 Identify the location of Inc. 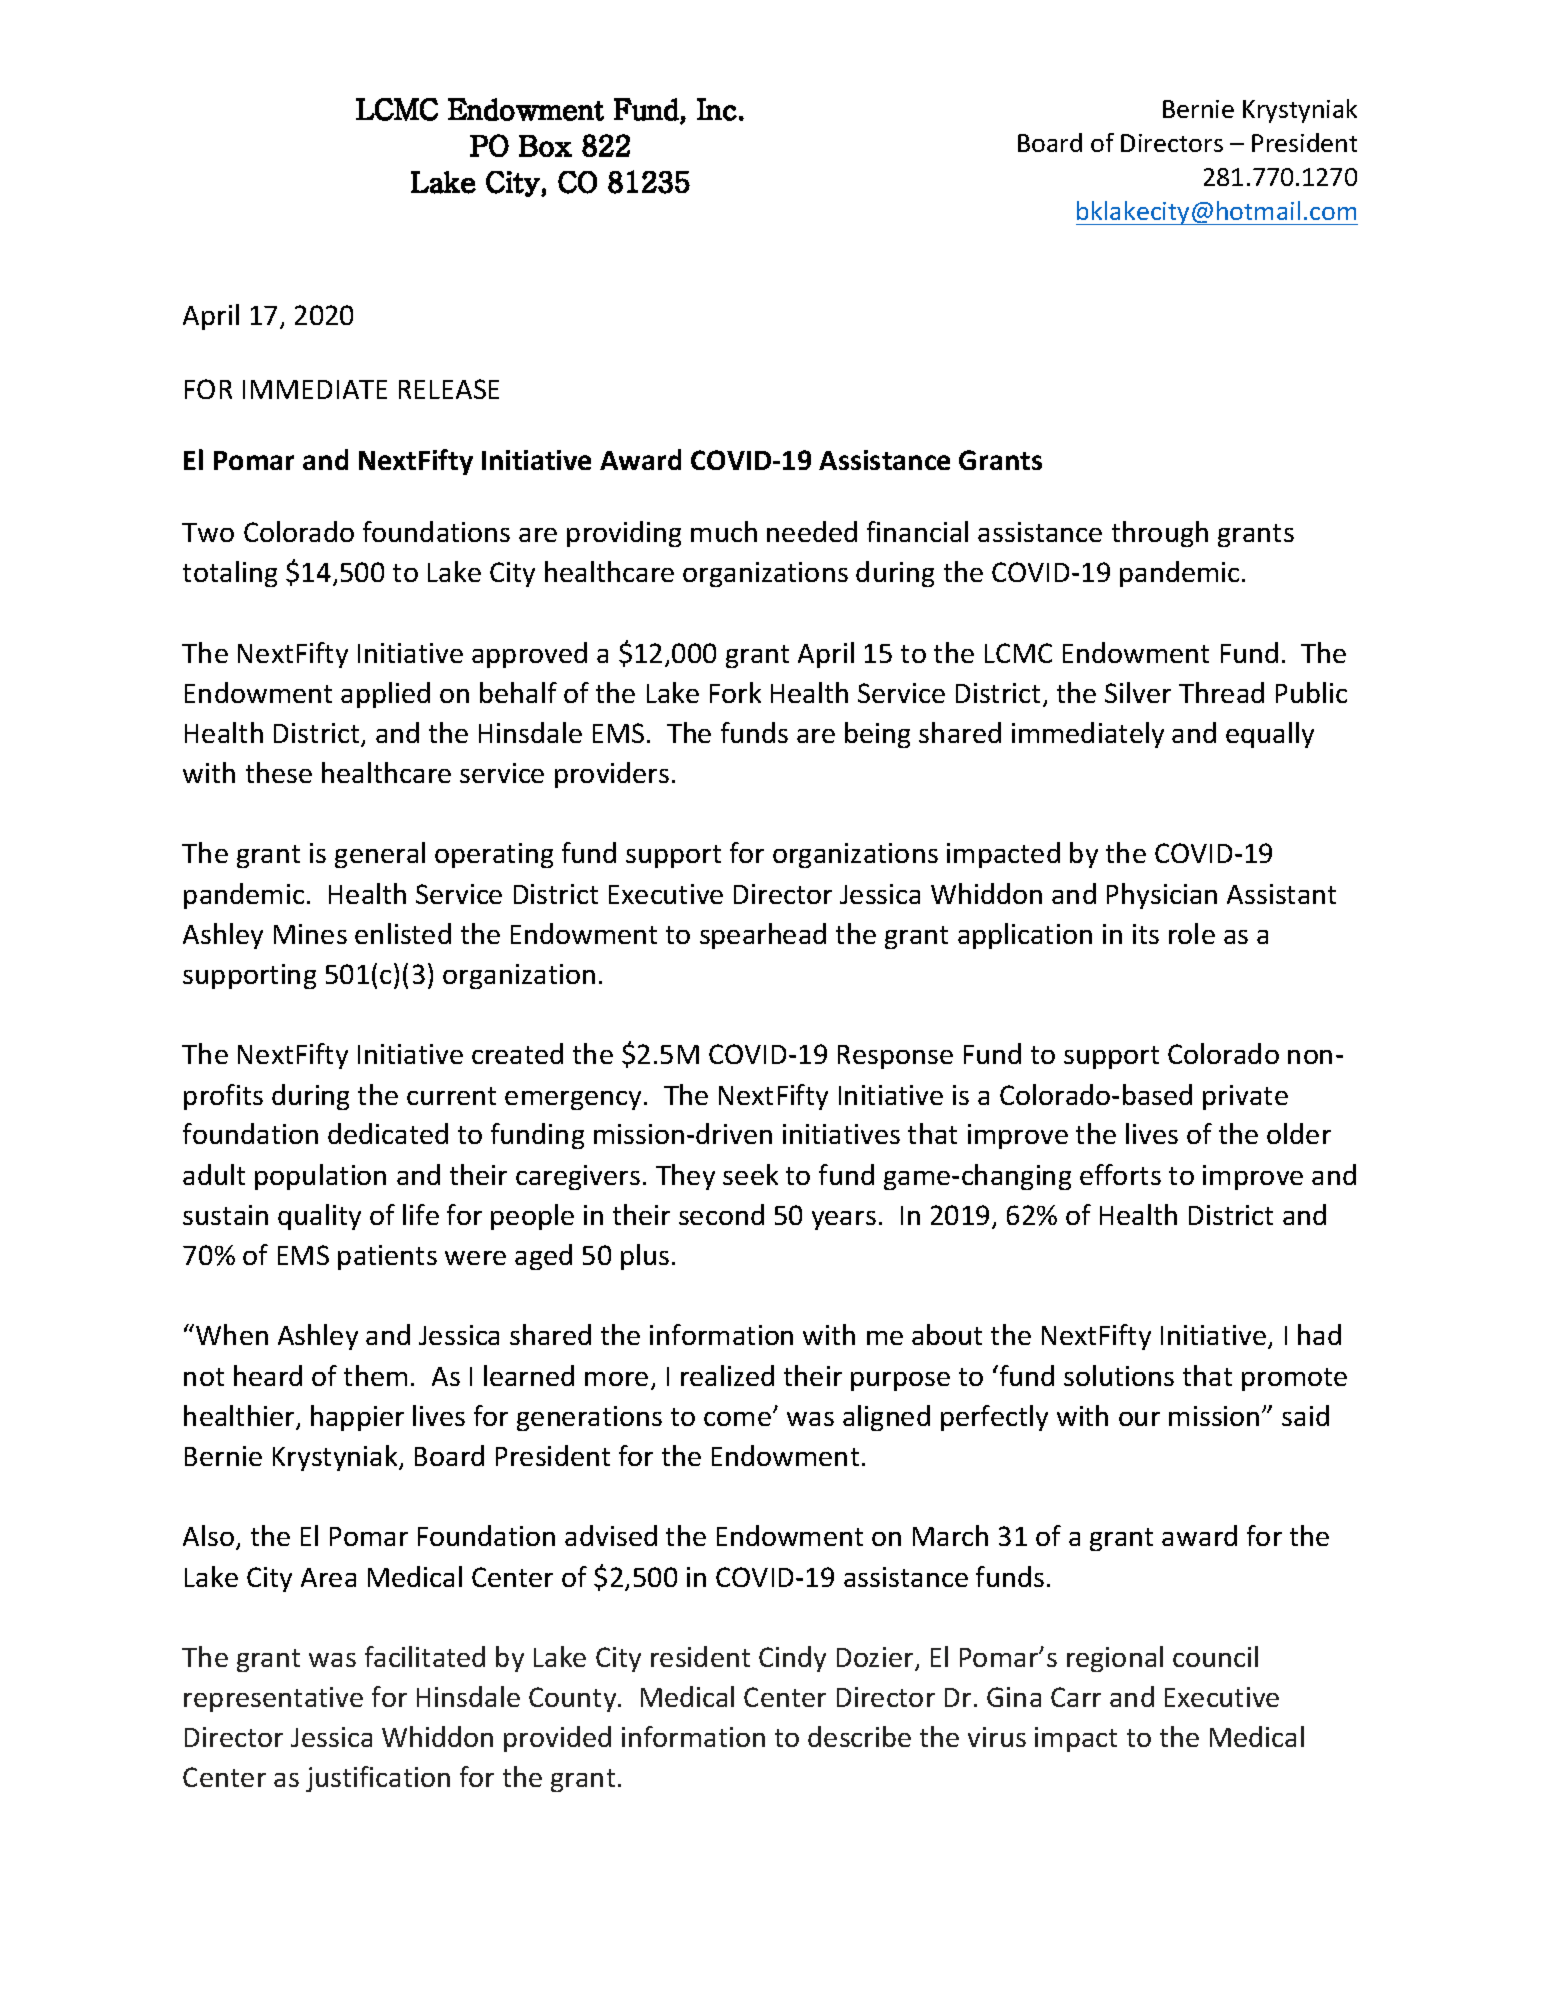
(717, 109).
